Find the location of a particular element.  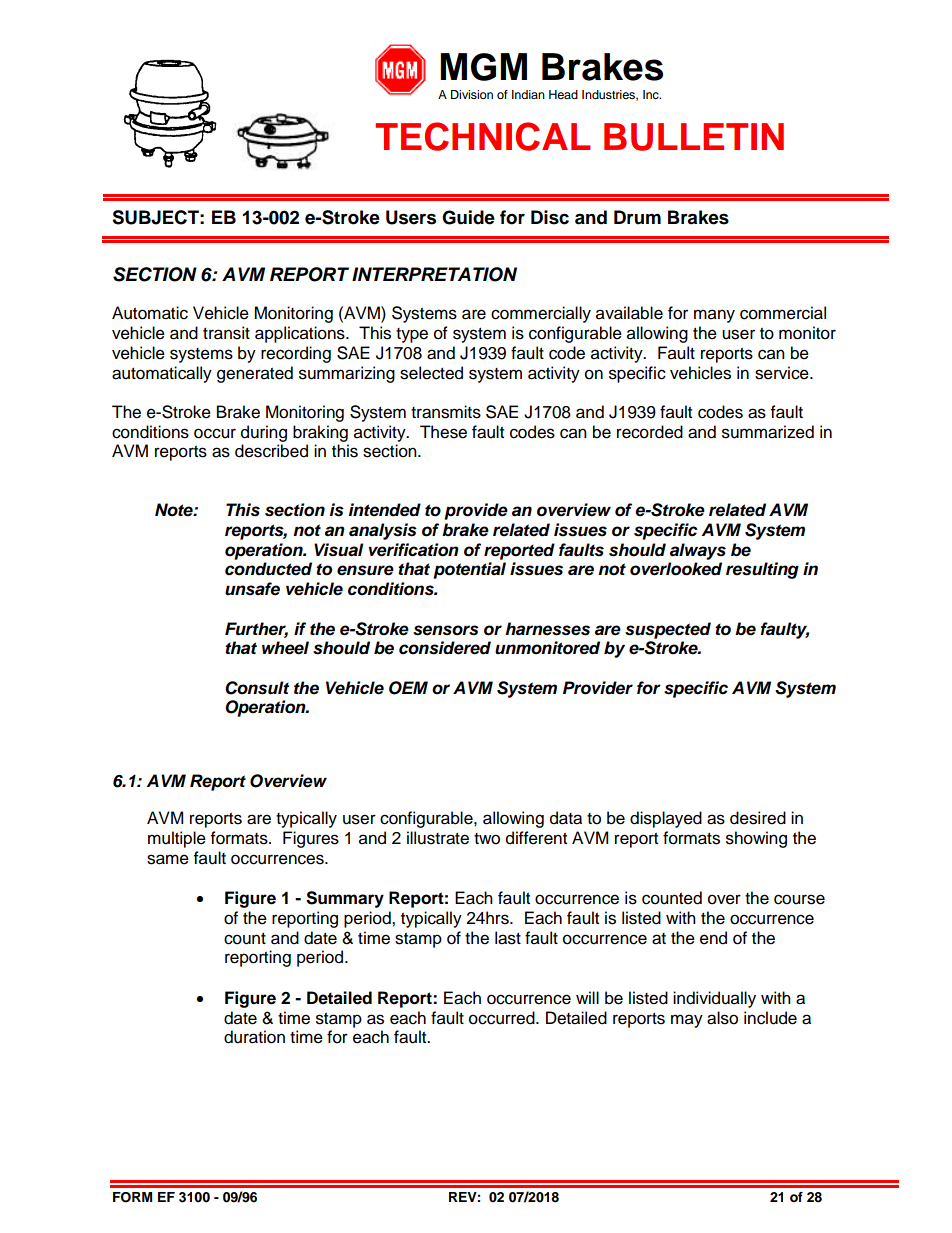

Division is located at coordinates (472, 94).
